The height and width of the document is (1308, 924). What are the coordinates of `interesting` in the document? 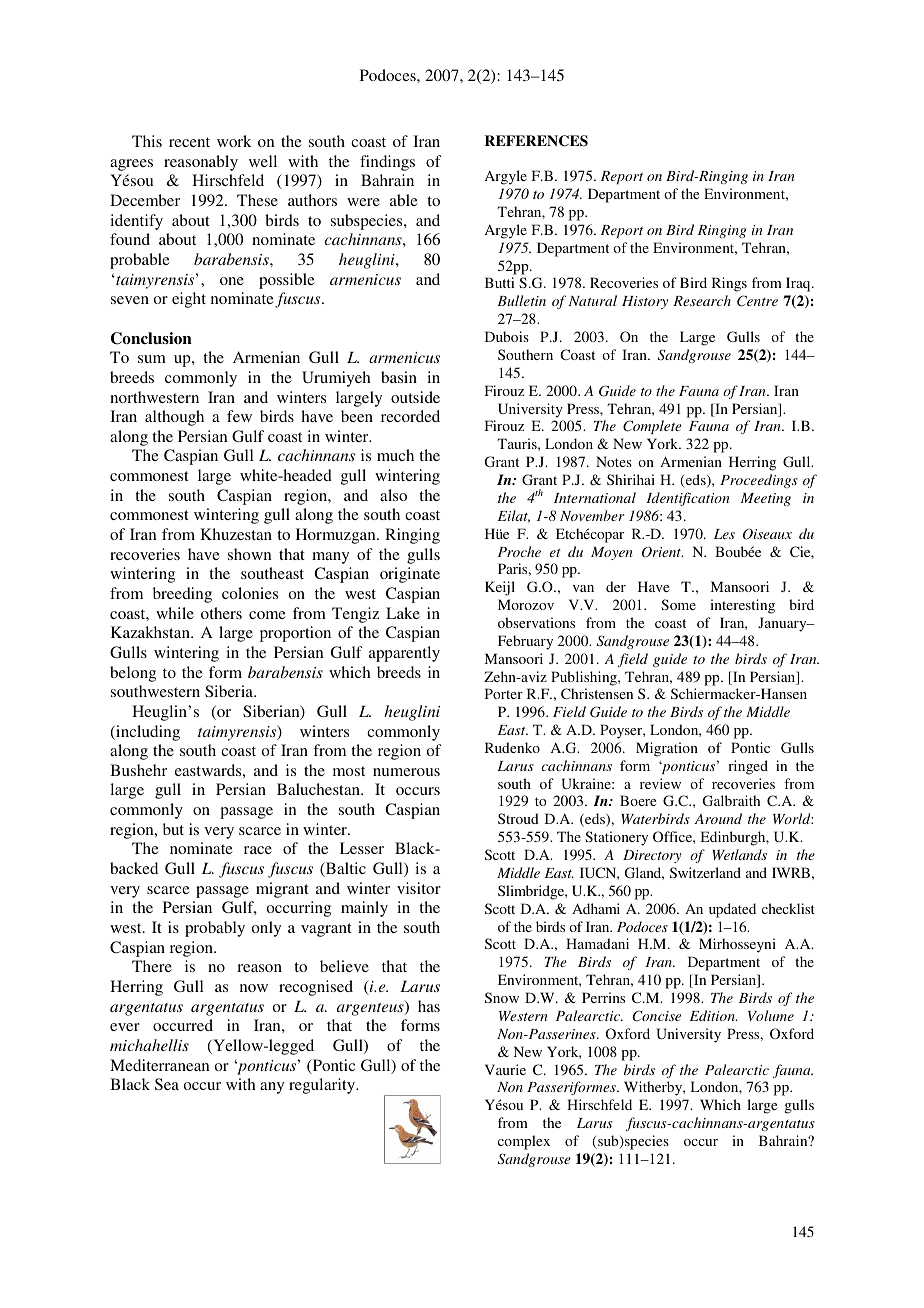 It's located at (742, 606).
